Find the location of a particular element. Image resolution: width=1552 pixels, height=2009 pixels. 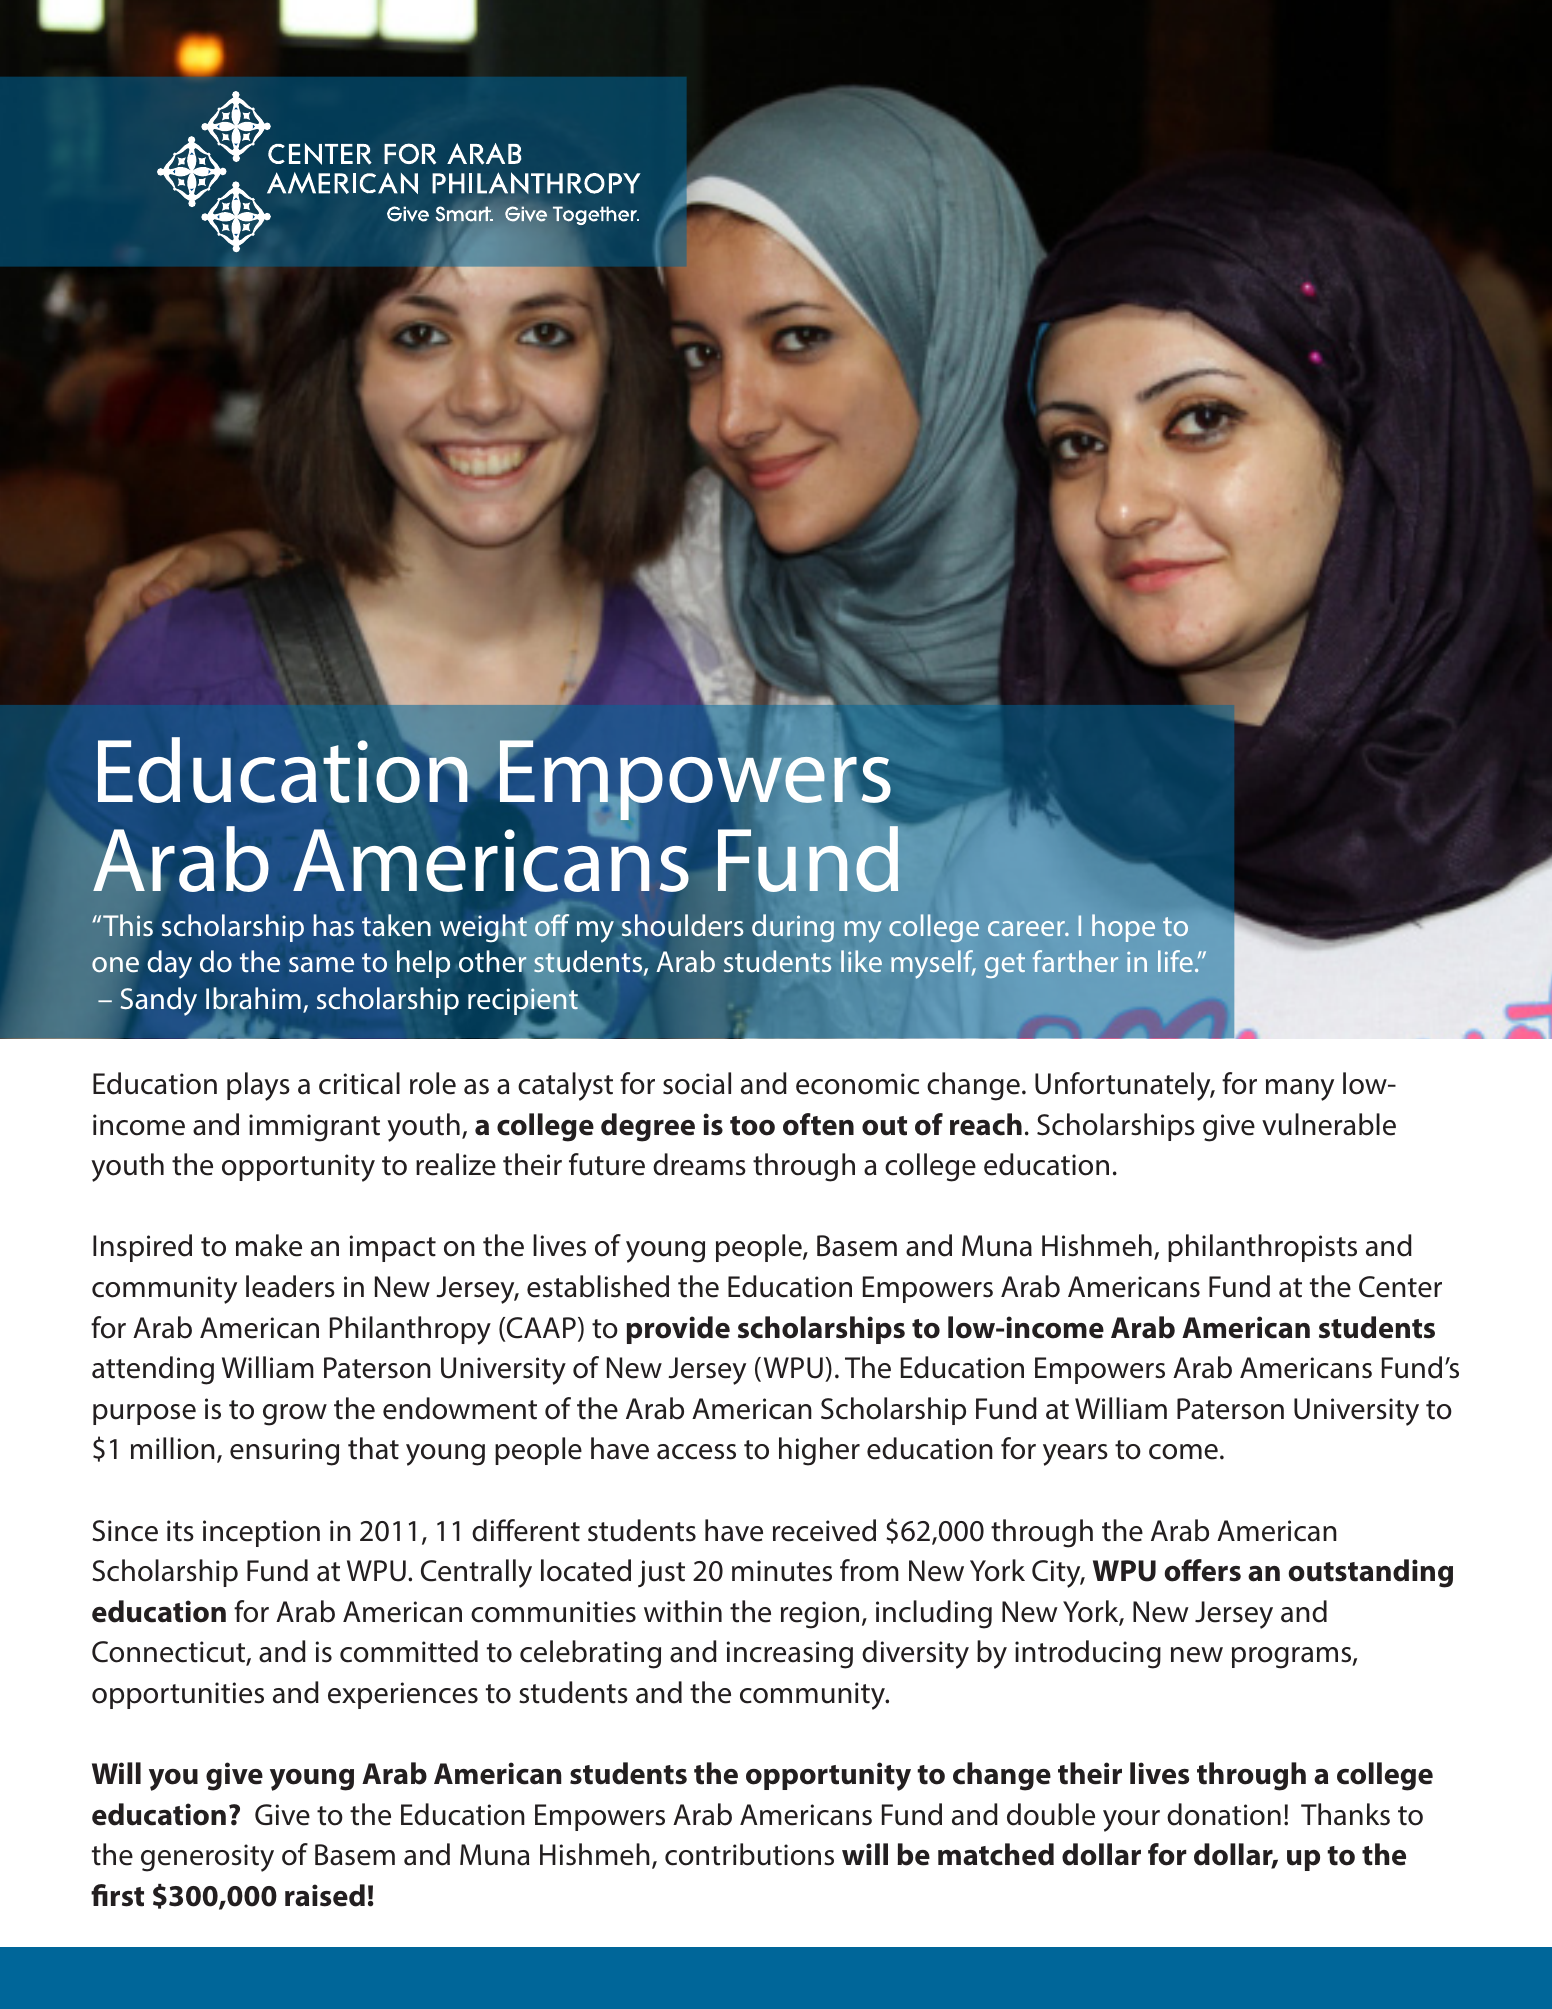

inception is located at coordinates (261, 1533).
